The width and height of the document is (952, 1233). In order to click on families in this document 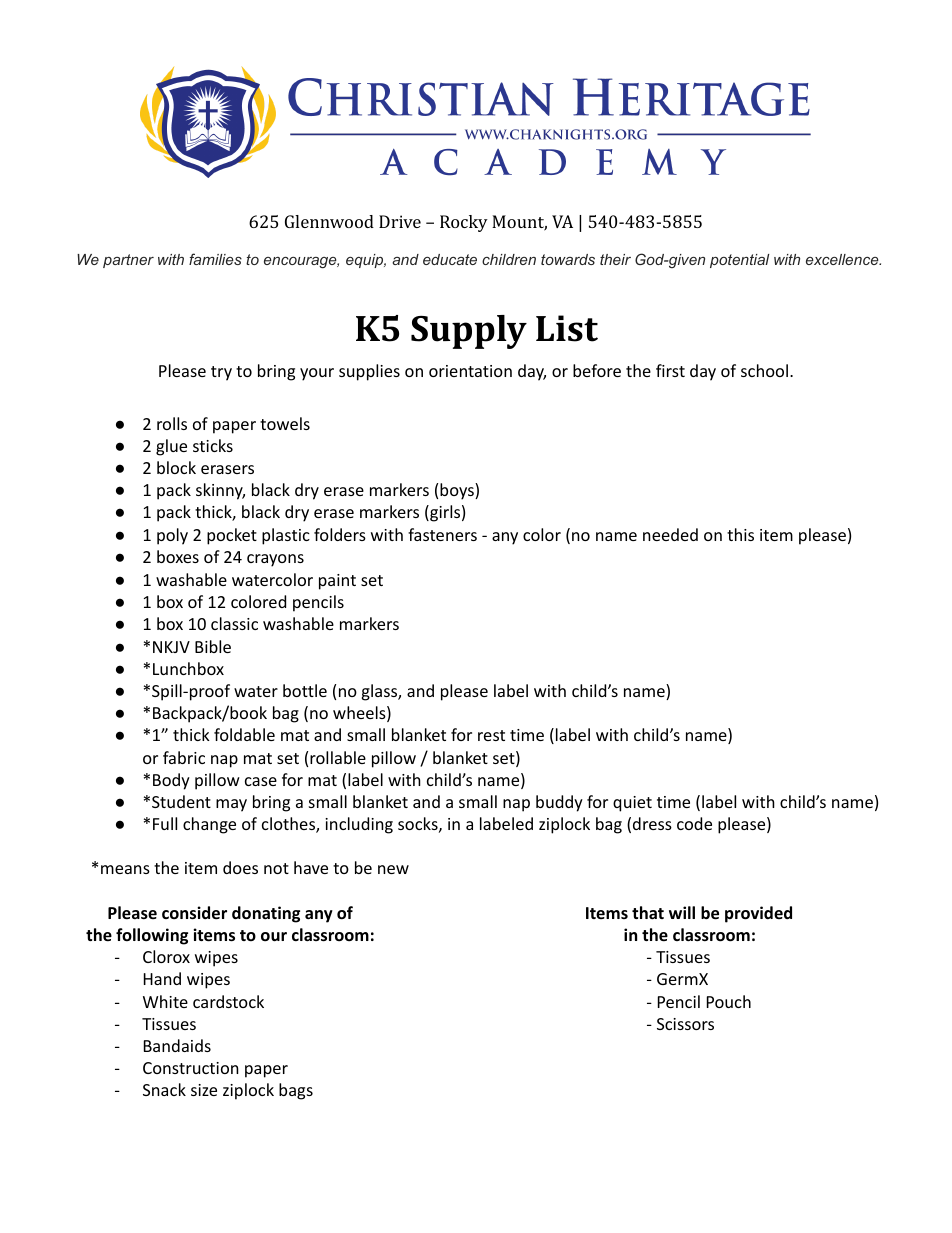, I will do `click(215, 259)`.
